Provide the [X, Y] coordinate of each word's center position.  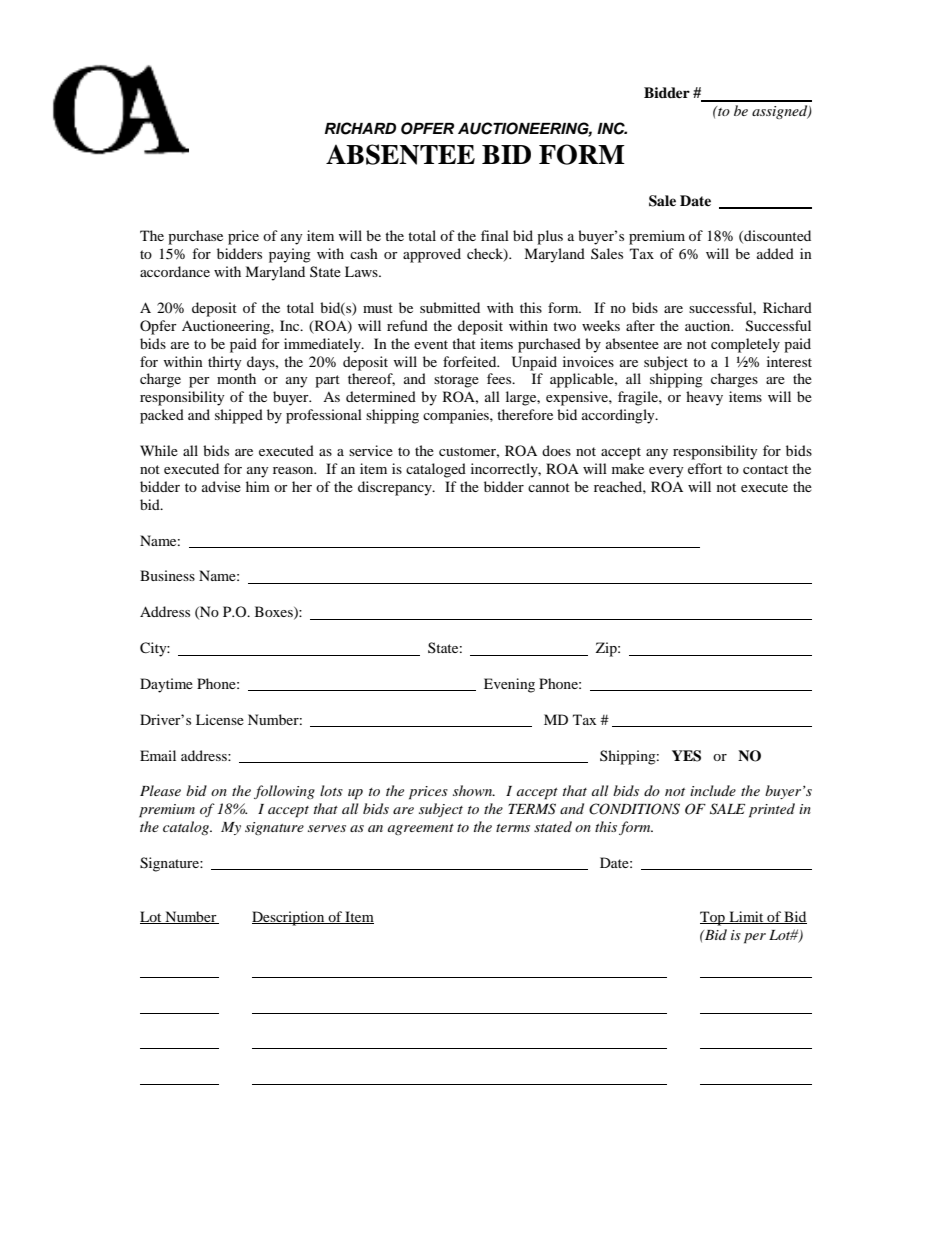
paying [290, 255]
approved [432, 255]
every [666, 472]
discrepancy [396, 488]
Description [289, 918]
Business [167, 575]
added [775, 253]
